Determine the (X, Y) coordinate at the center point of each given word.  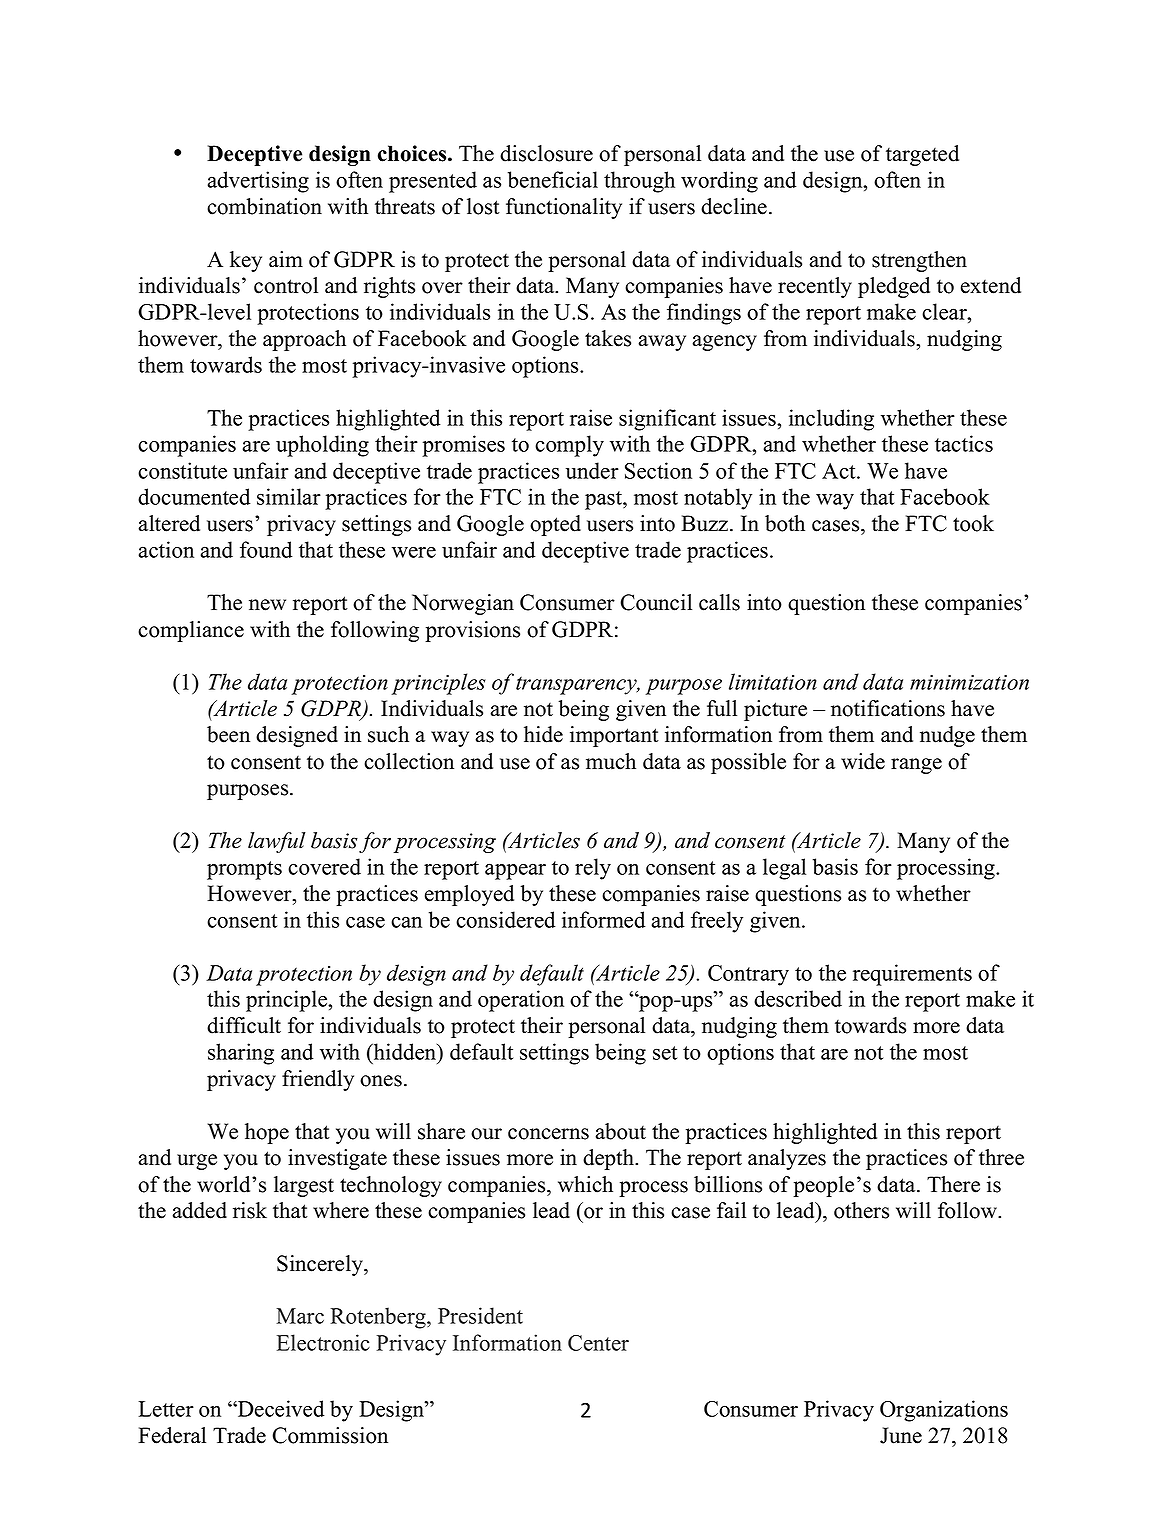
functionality (564, 208)
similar (289, 496)
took (973, 523)
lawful (277, 842)
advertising (258, 182)
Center (598, 1343)
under (592, 470)
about (621, 1131)
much (611, 761)
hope (267, 1133)
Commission (330, 1435)
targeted (922, 155)
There (953, 1184)
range (916, 766)
